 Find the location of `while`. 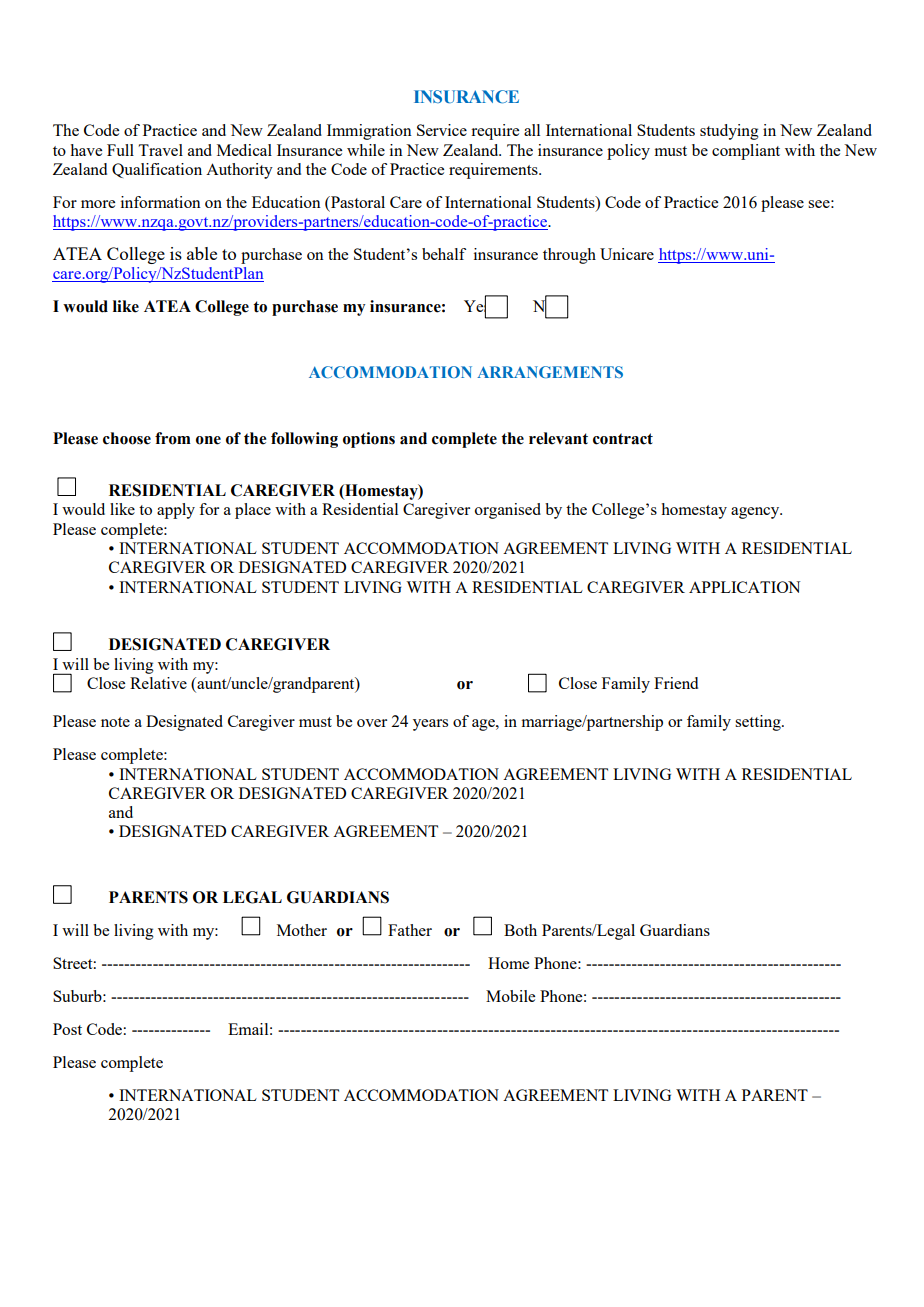

while is located at coordinates (366, 150).
